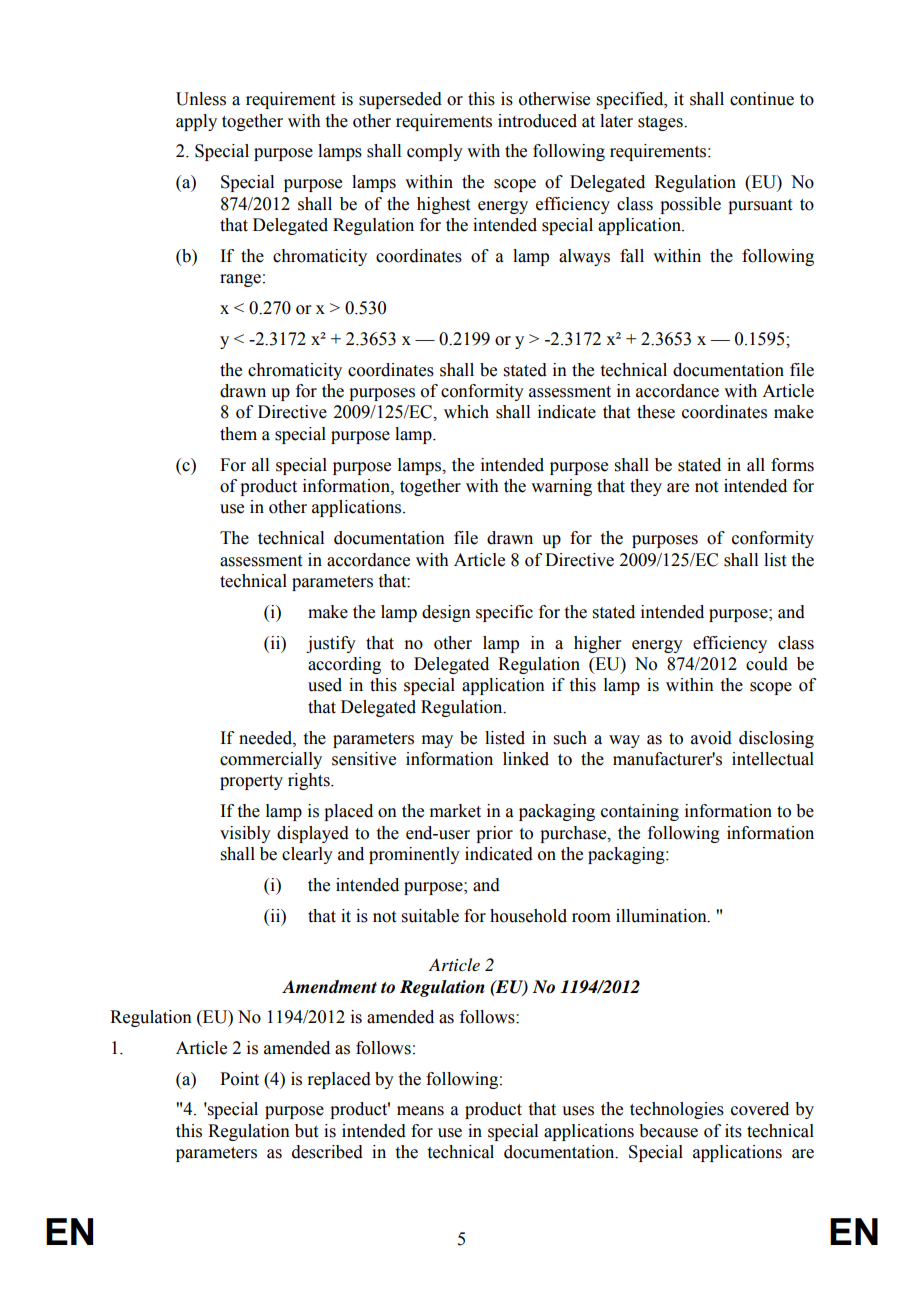  Describe the element at coordinates (504, 613) in the page. I see `specific` at that location.
